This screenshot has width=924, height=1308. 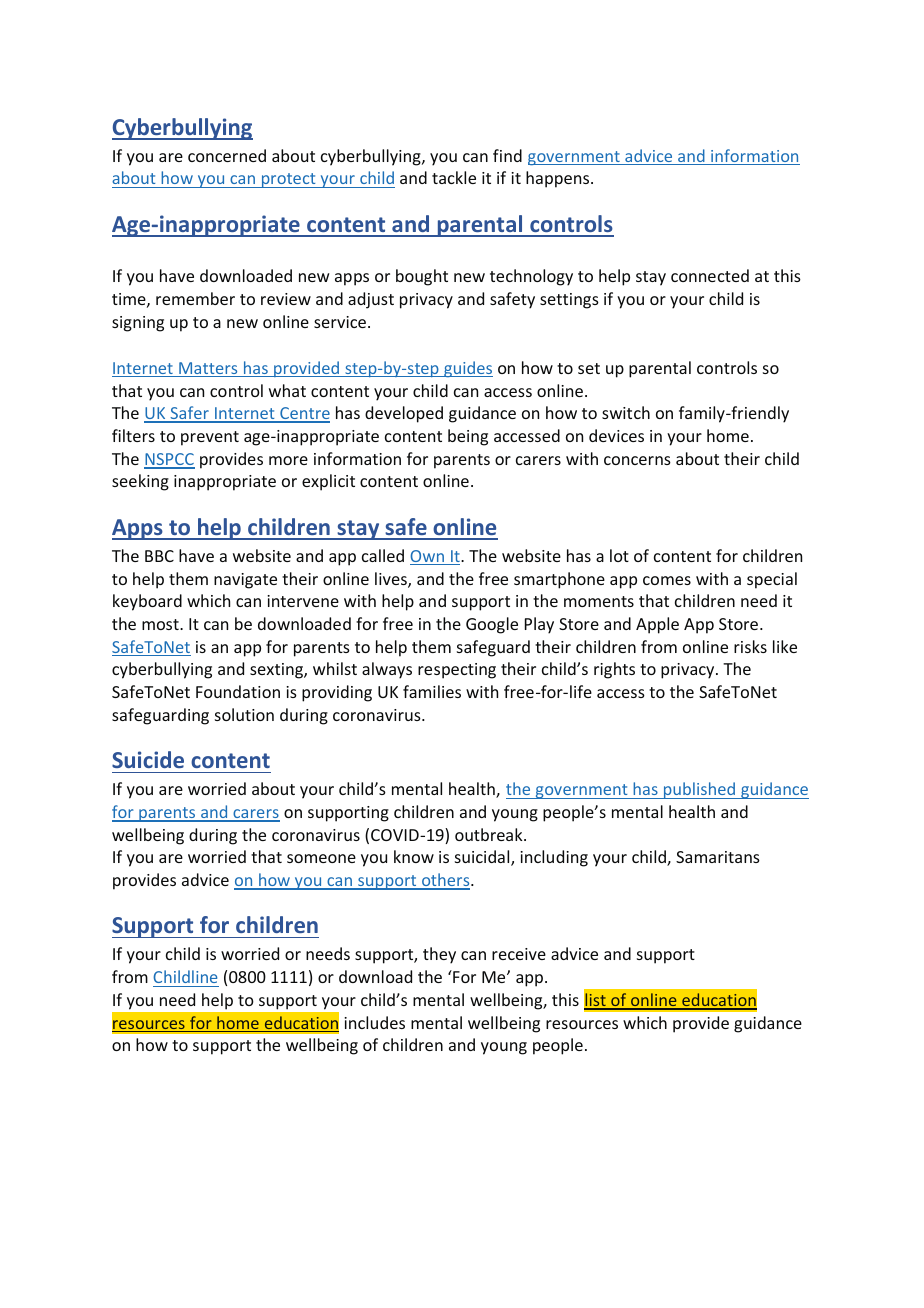 I want to click on includes, so click(x=374, y=1022).
